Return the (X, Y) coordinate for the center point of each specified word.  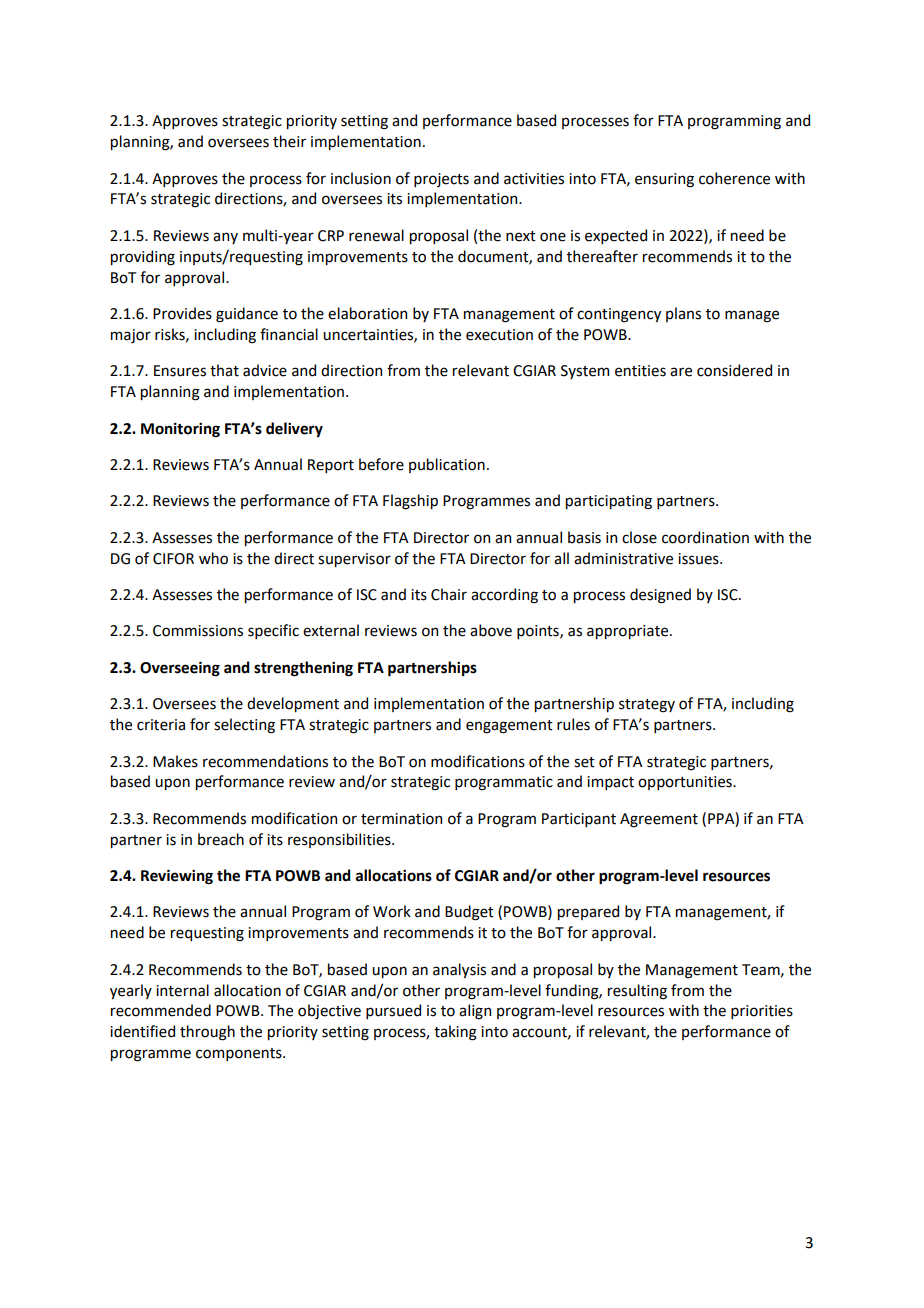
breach (221, 839)
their (289, 141)
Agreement (659, 820)
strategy (647, 706)
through (207, 1033)
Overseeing (180, 669)
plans (683, 314)
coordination (705, 537)
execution (499, 335)
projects (441, 180)
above (491, 630)
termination (401, 819)
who (213, 558)
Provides (182, 313)
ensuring (664, 180)
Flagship (410, 502)
